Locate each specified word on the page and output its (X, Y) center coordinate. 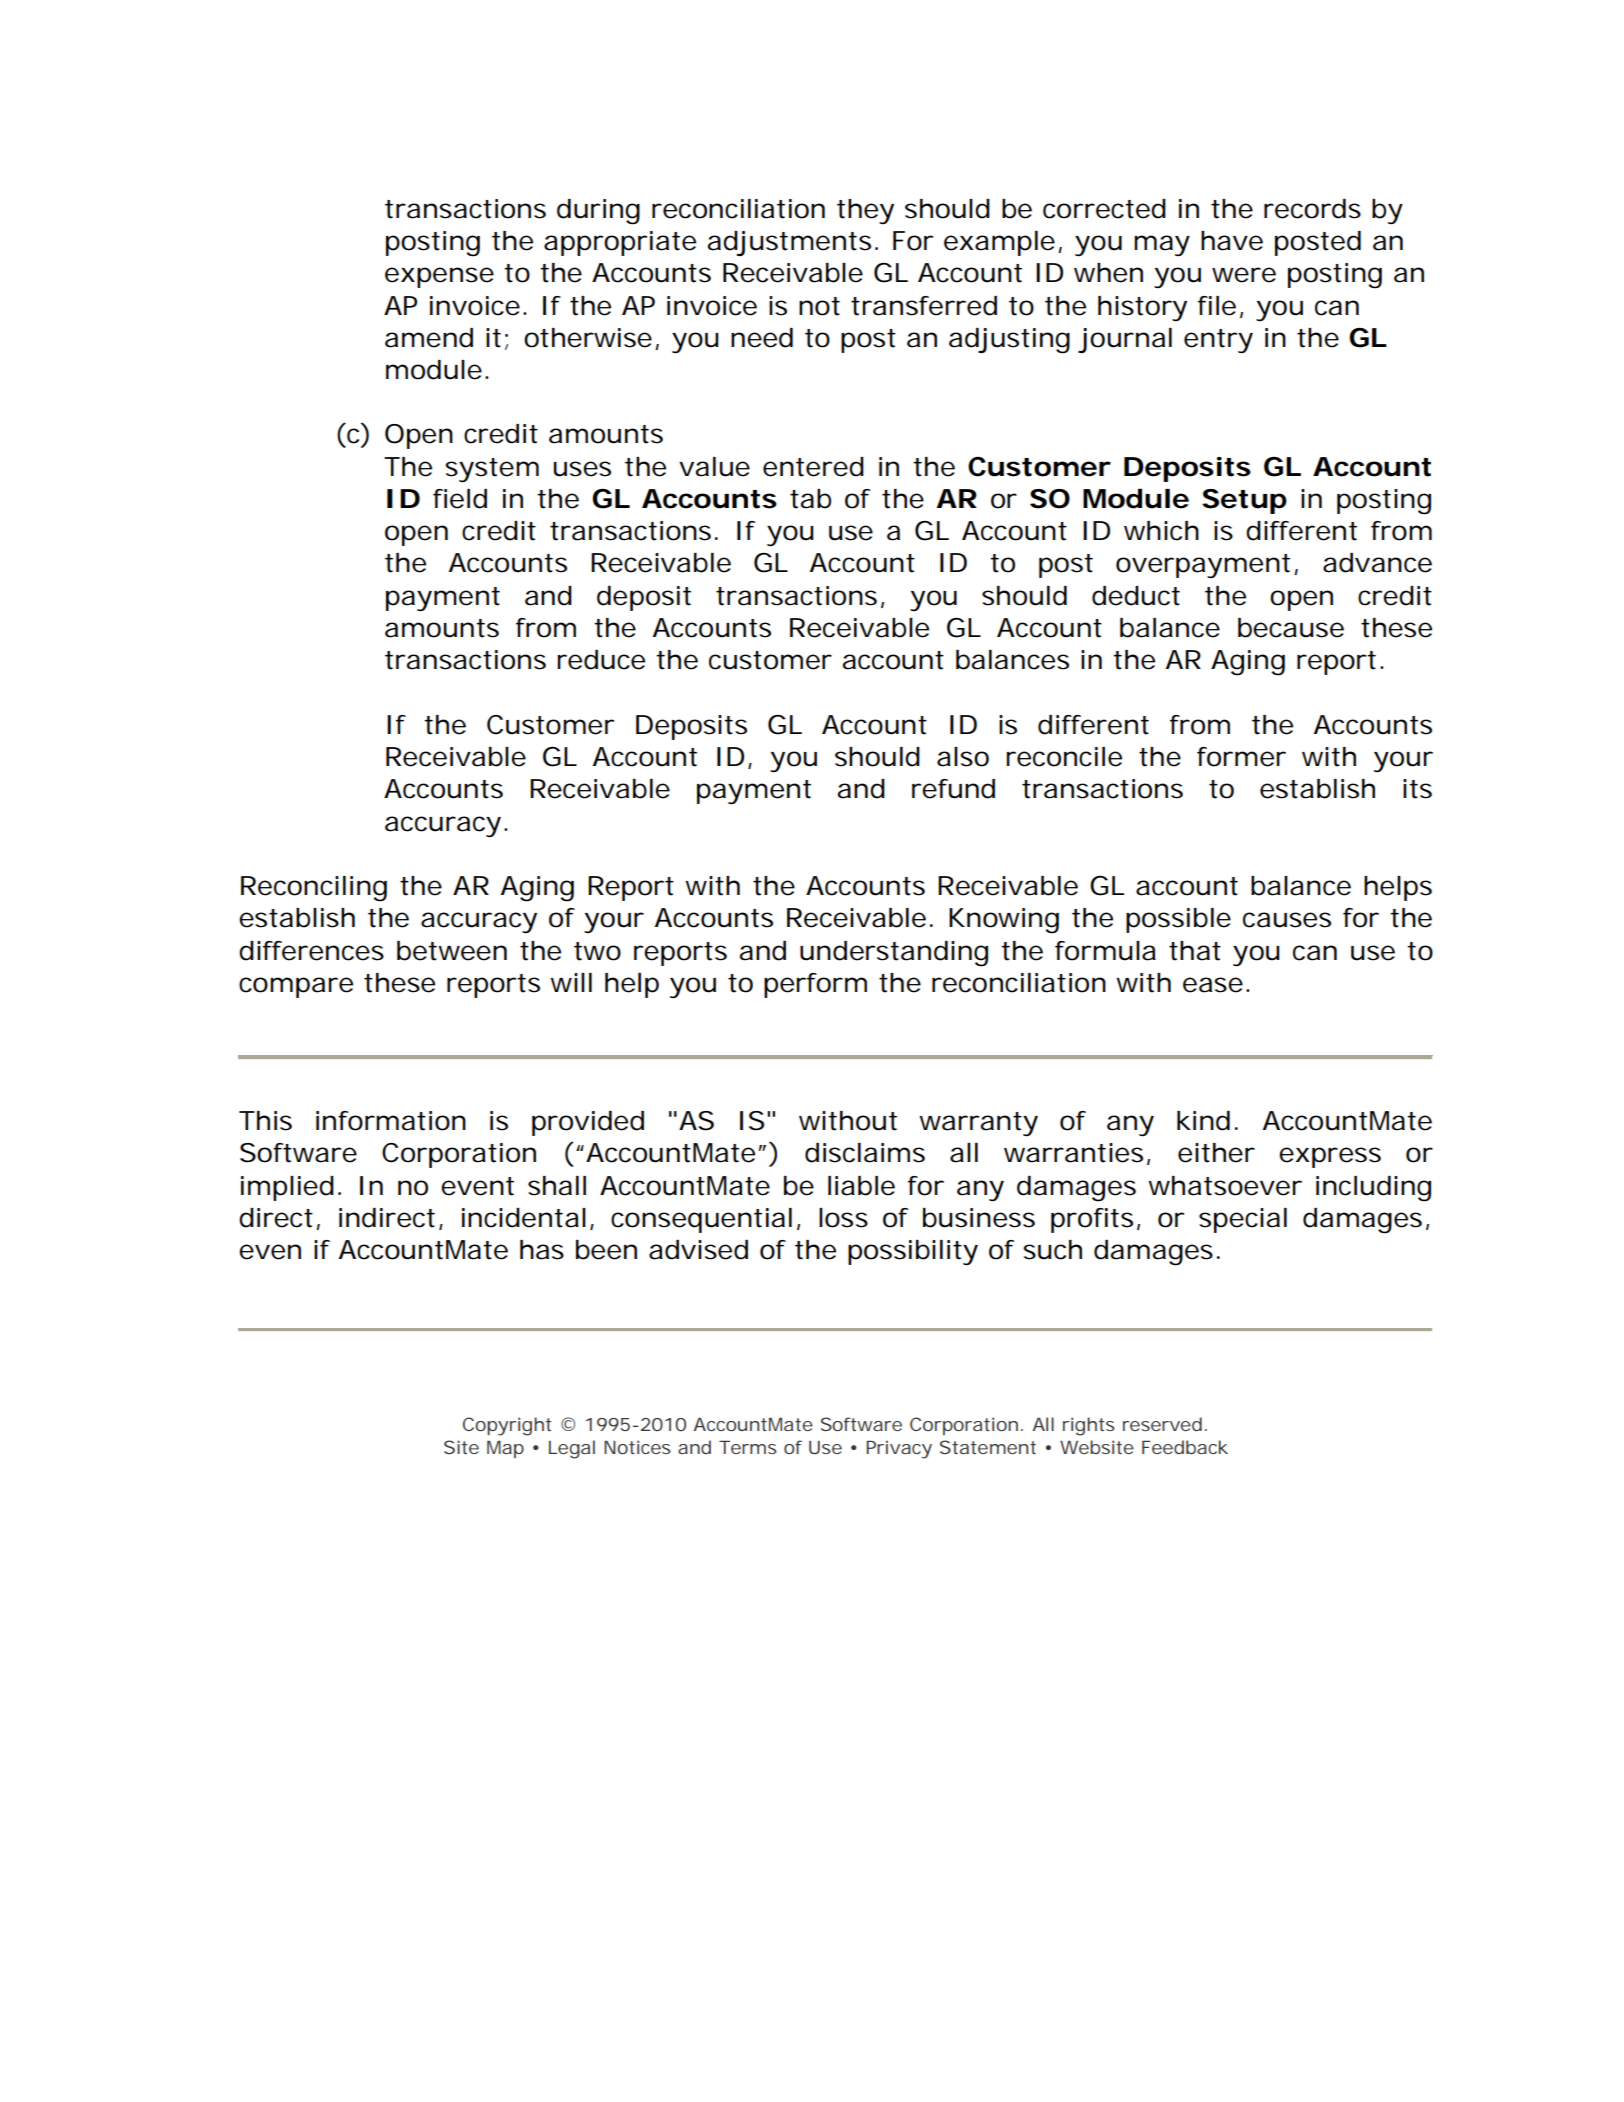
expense (439, 277)
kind (1203, 1121)
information (391, 1121)
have (1232, 241)
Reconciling (314, 889)
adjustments (792, 243)
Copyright (507, 1426)
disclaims (865, 1153)
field (460, 499)
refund (953, 789)
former (1241, 757)
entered (813, 467)
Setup (1244, 501)
